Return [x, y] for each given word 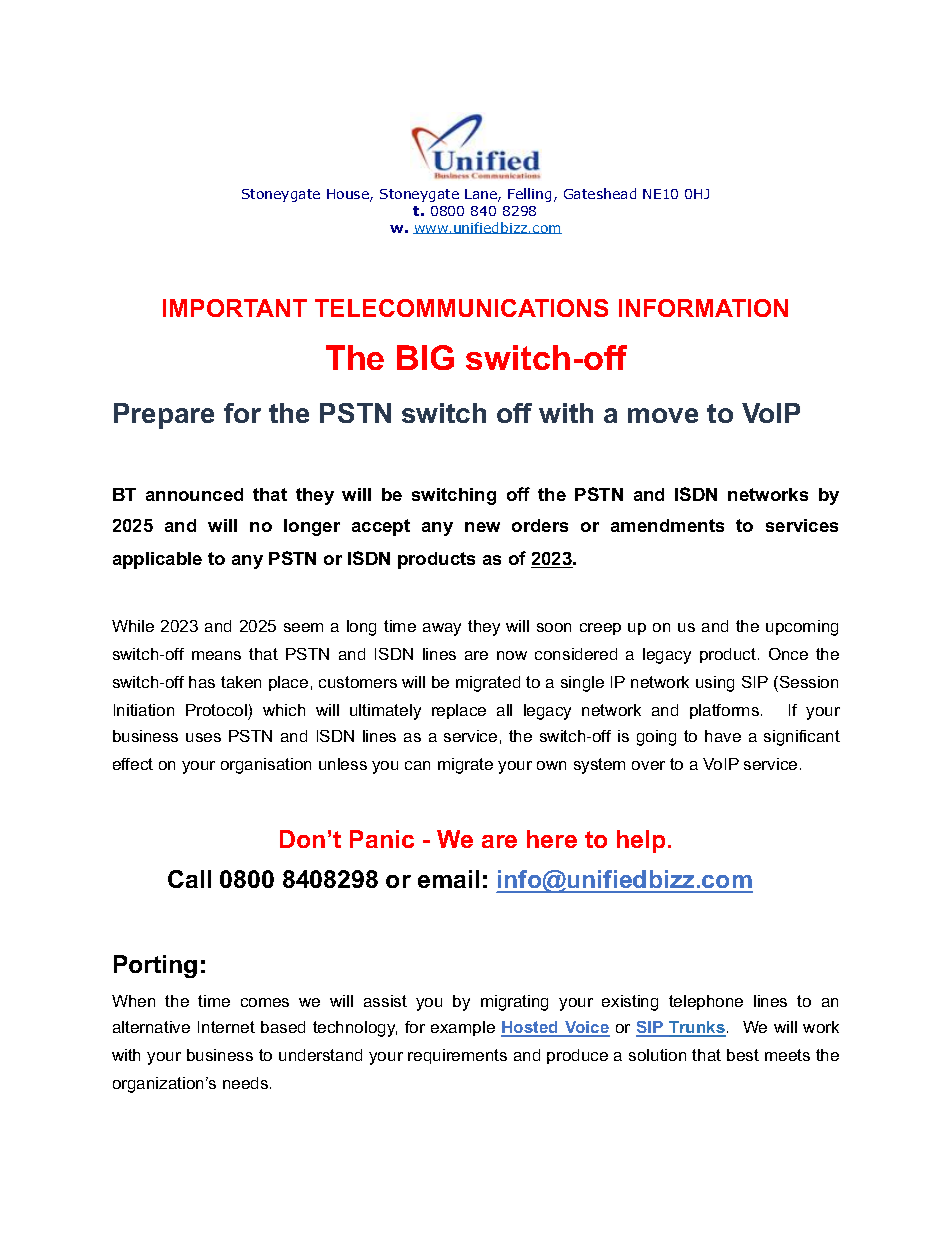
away [442, 629]
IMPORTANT [235, 308]
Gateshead [600, 193]
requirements [457, 1056]
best [743, 1055]
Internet [226, 1027]
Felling [529, 195]
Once [788, 654]
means [216, 655]
